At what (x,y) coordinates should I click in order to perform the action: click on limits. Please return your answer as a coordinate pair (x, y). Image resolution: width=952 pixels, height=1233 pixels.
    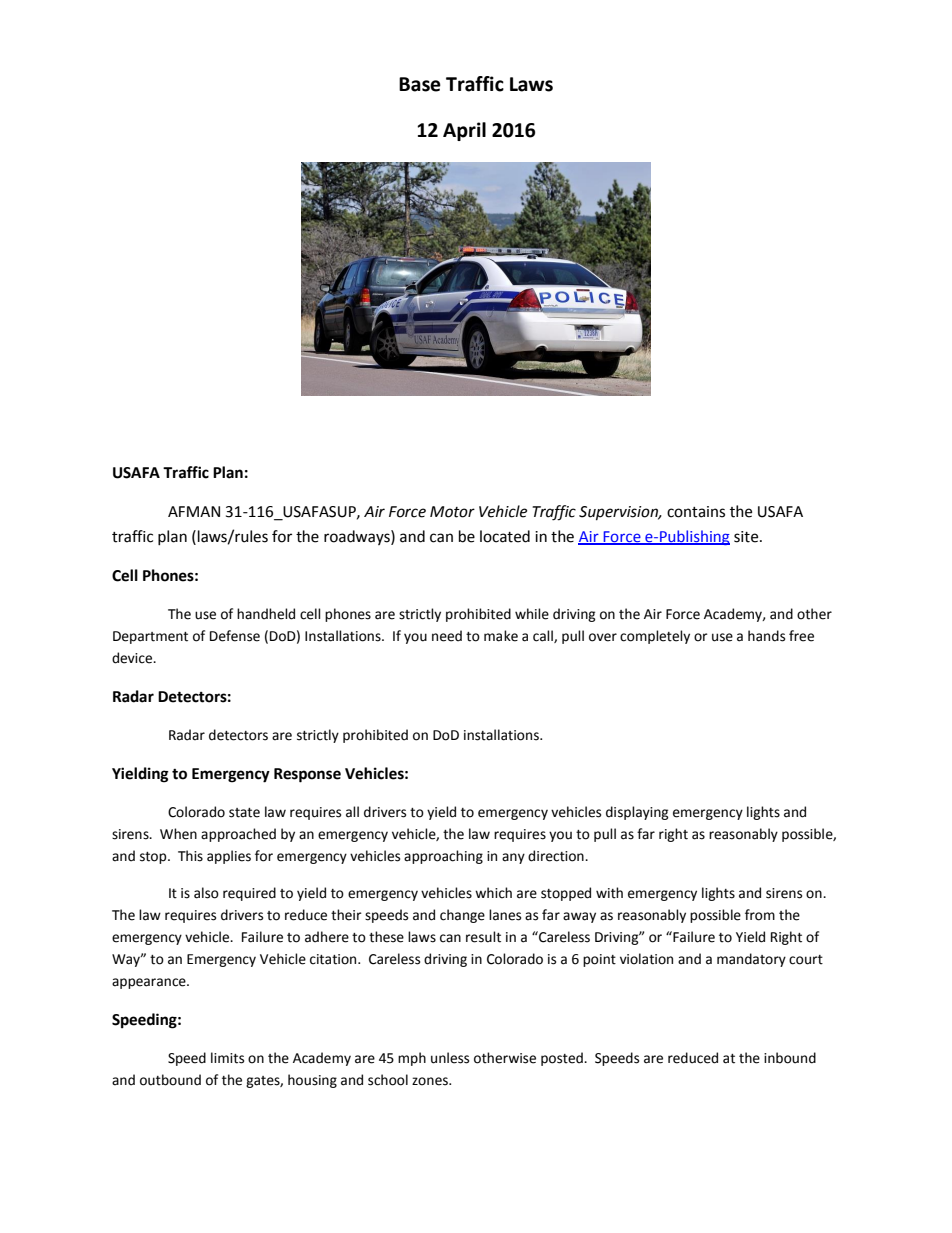
    Looking at the image, I should click on (227, 1058).
